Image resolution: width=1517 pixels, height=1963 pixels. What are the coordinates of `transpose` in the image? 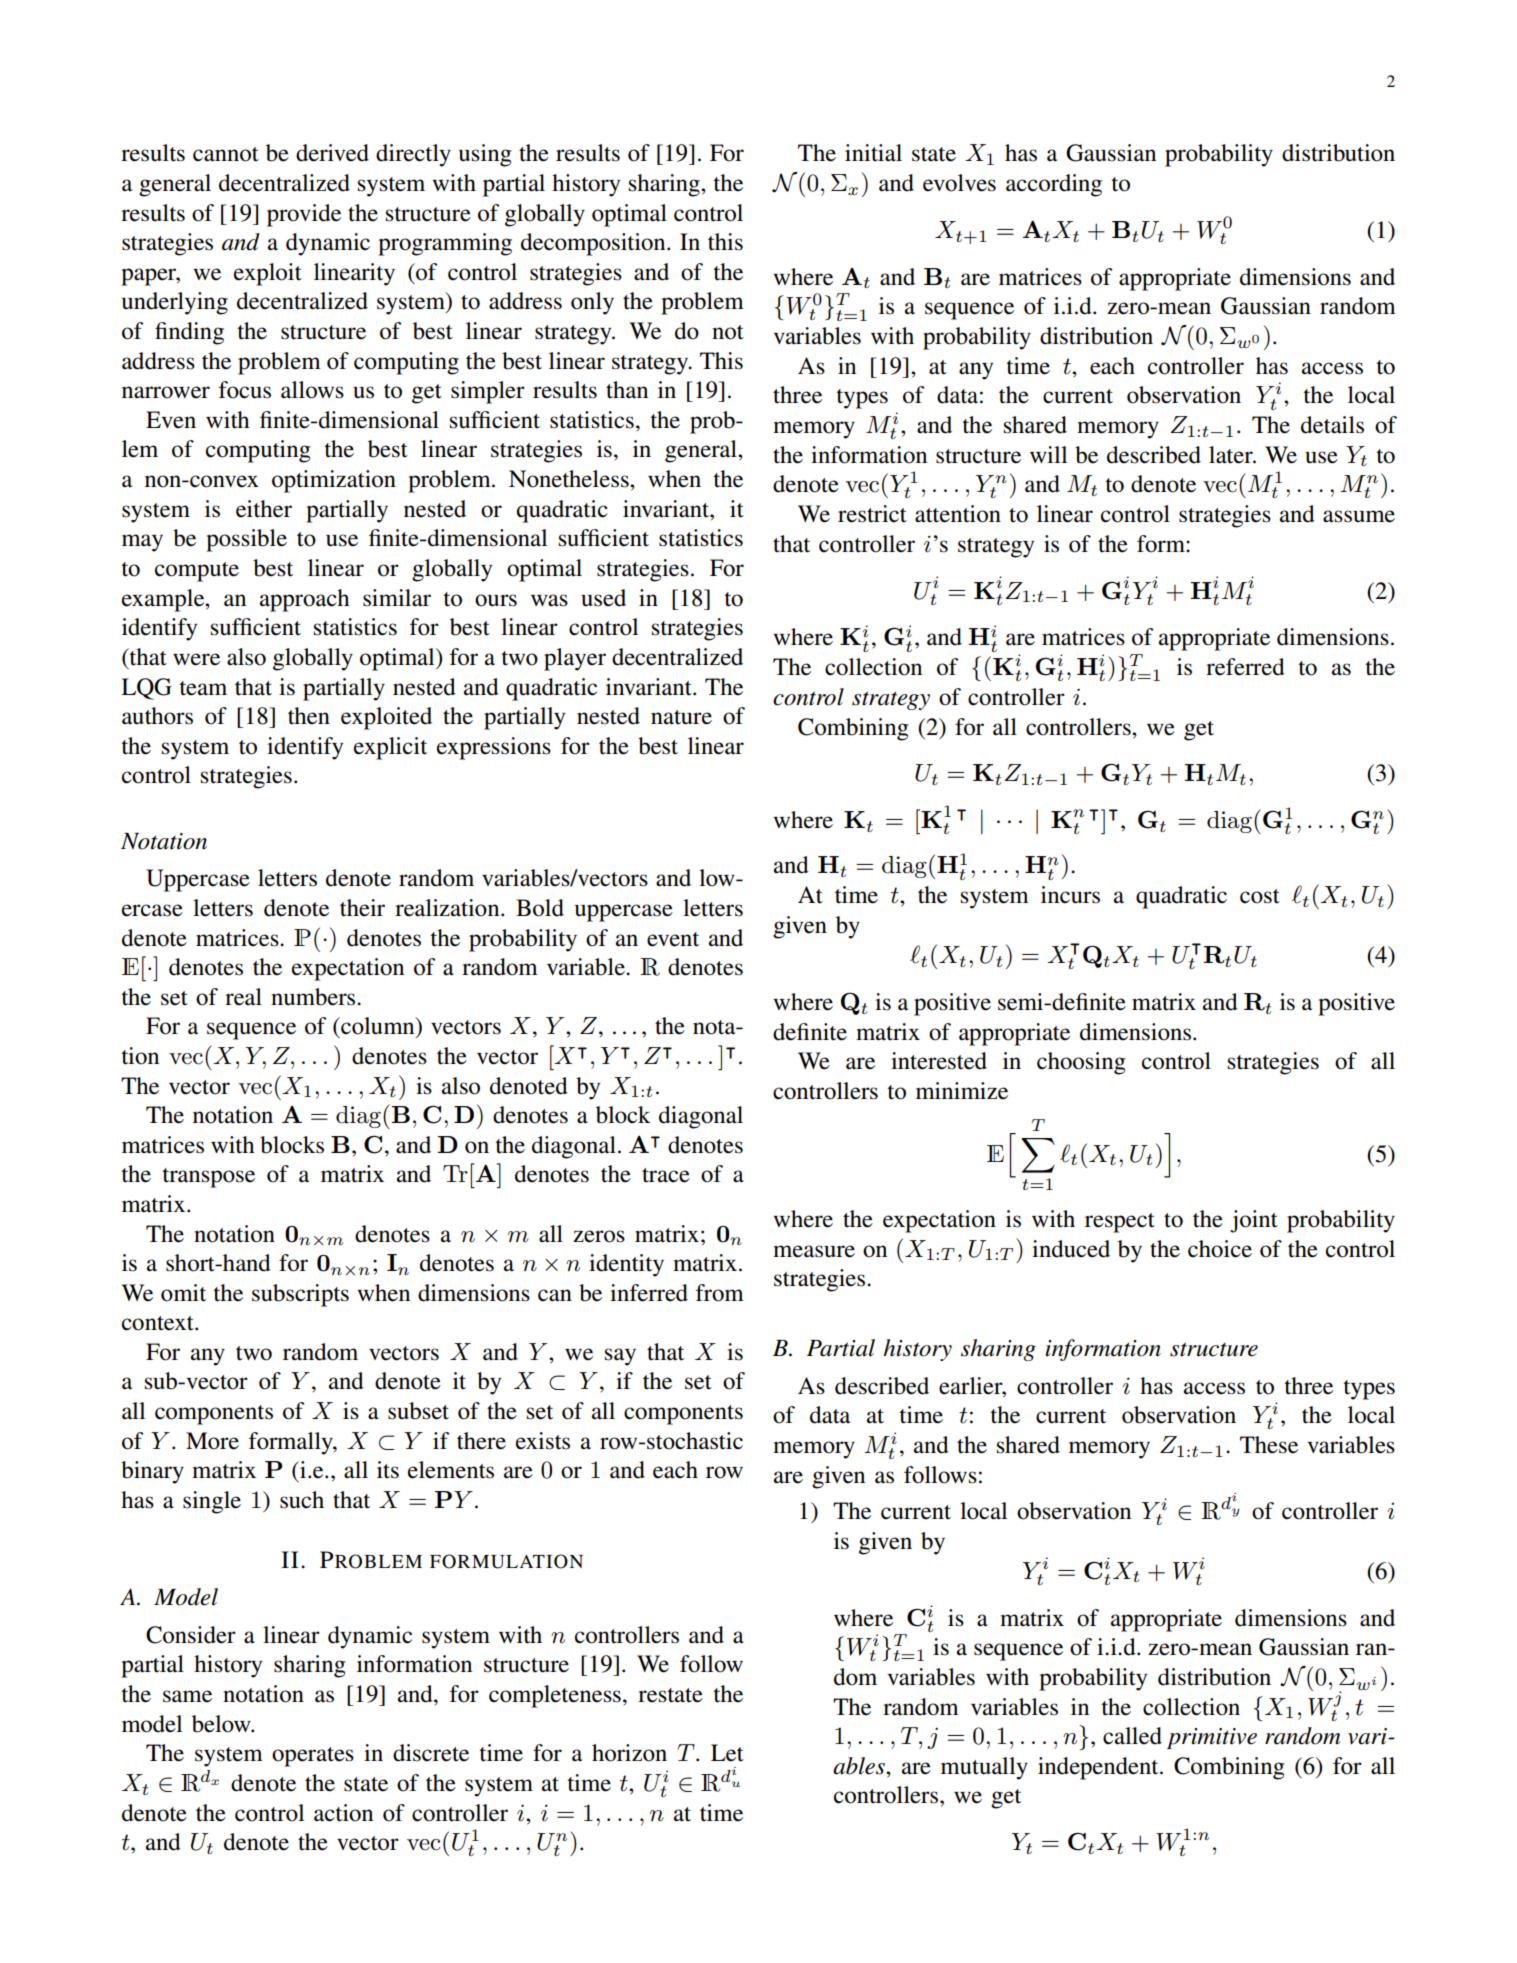 It's located at (208, 1178).
